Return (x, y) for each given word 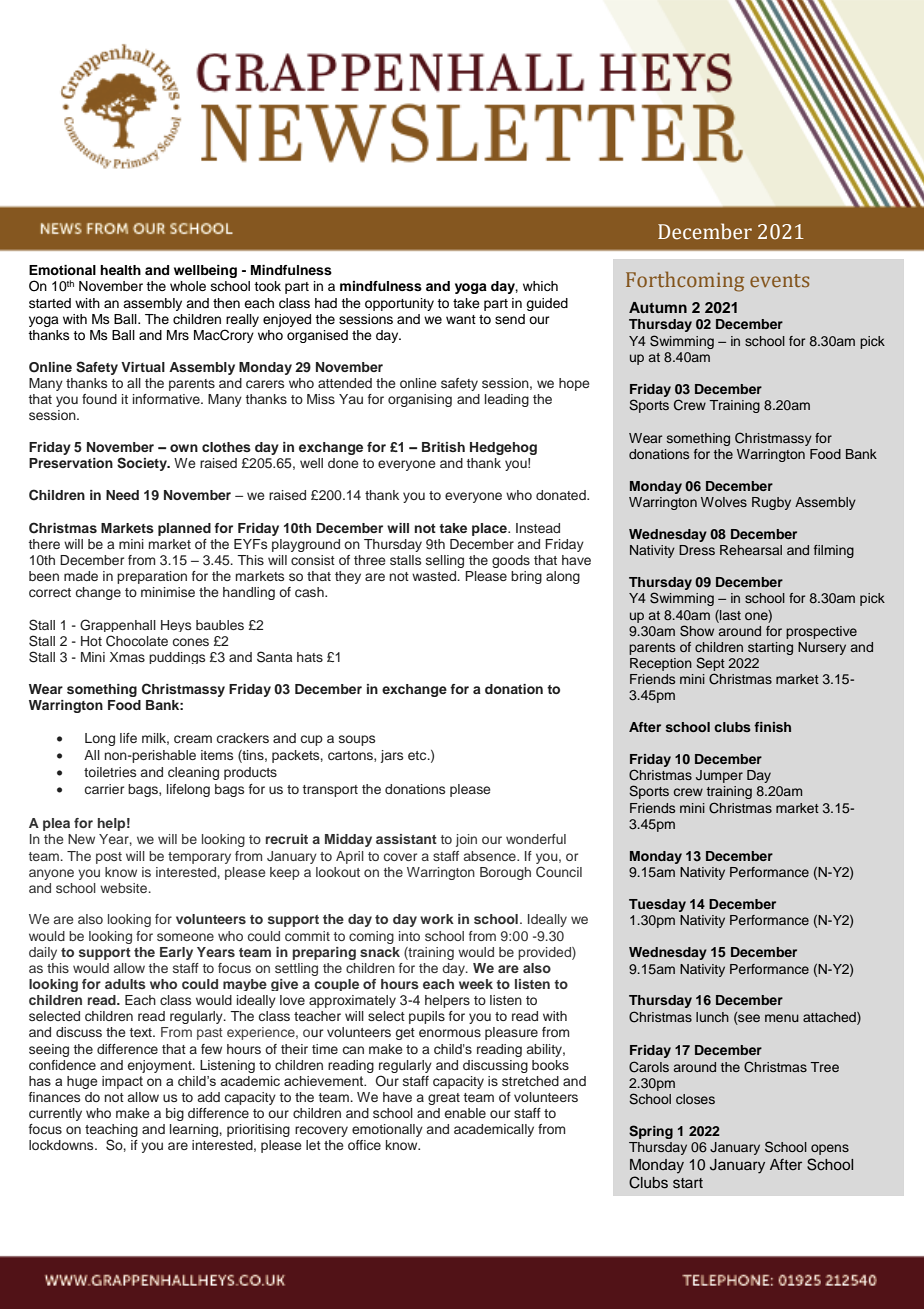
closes (695, 1099)
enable (465, 1113)
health (120, 270)
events (779, 280)
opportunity (399, 304)
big (175, 1114)
